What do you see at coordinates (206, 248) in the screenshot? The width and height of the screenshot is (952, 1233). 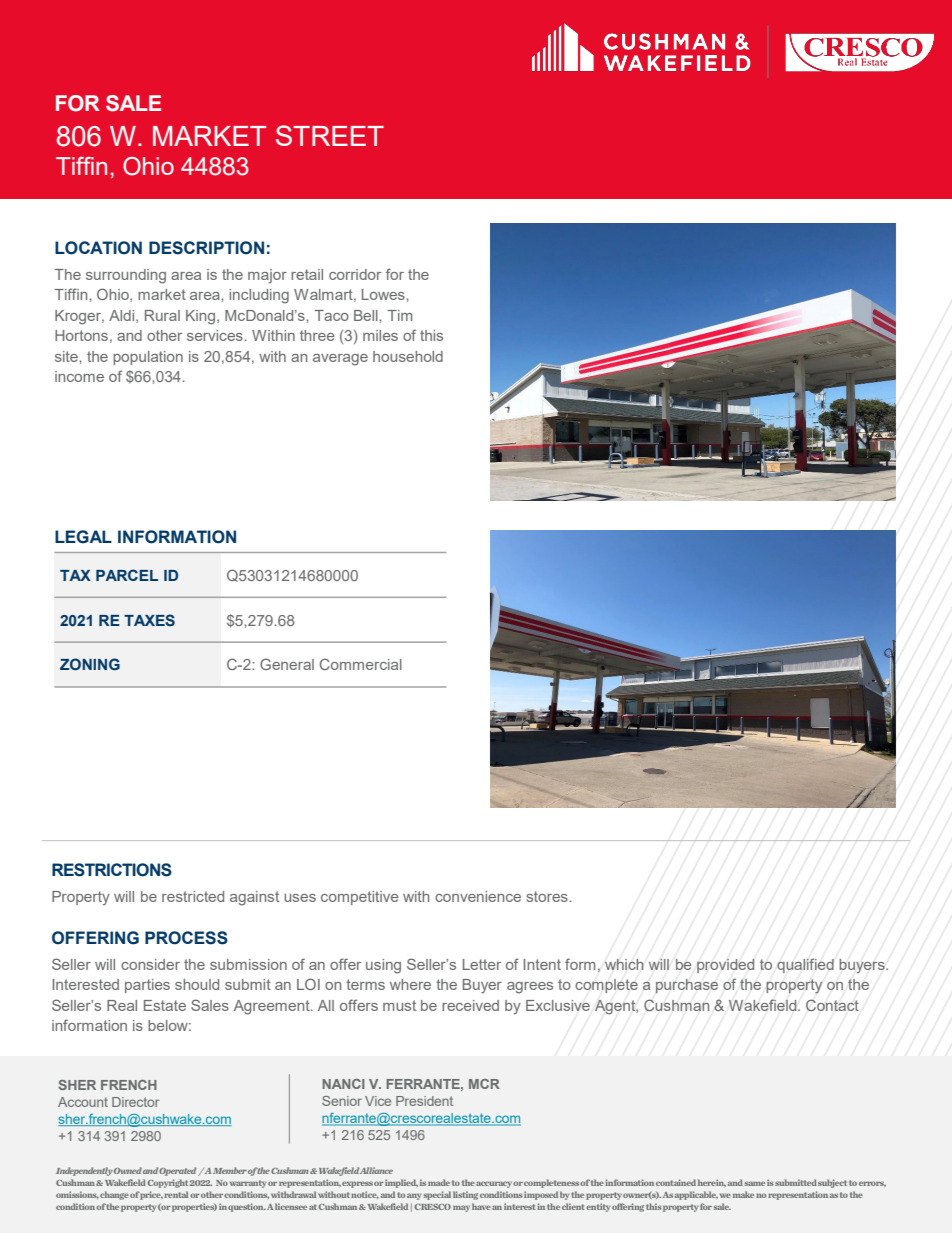 I see `DESCRIPTION` at bounding box center [206, 248].
